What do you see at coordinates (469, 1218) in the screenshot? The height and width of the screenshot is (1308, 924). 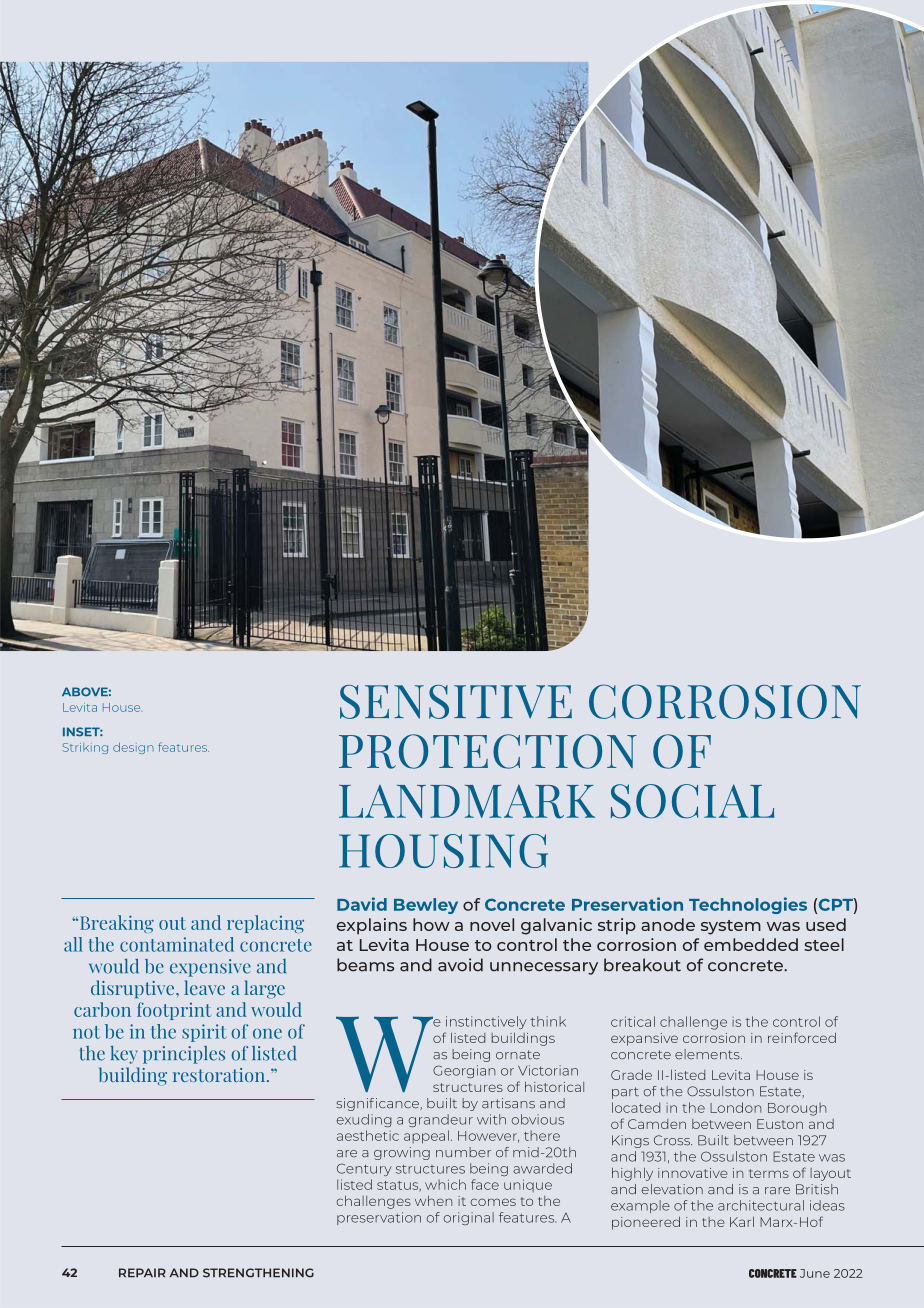 I see `original` at bounding box center [469, 1218].
